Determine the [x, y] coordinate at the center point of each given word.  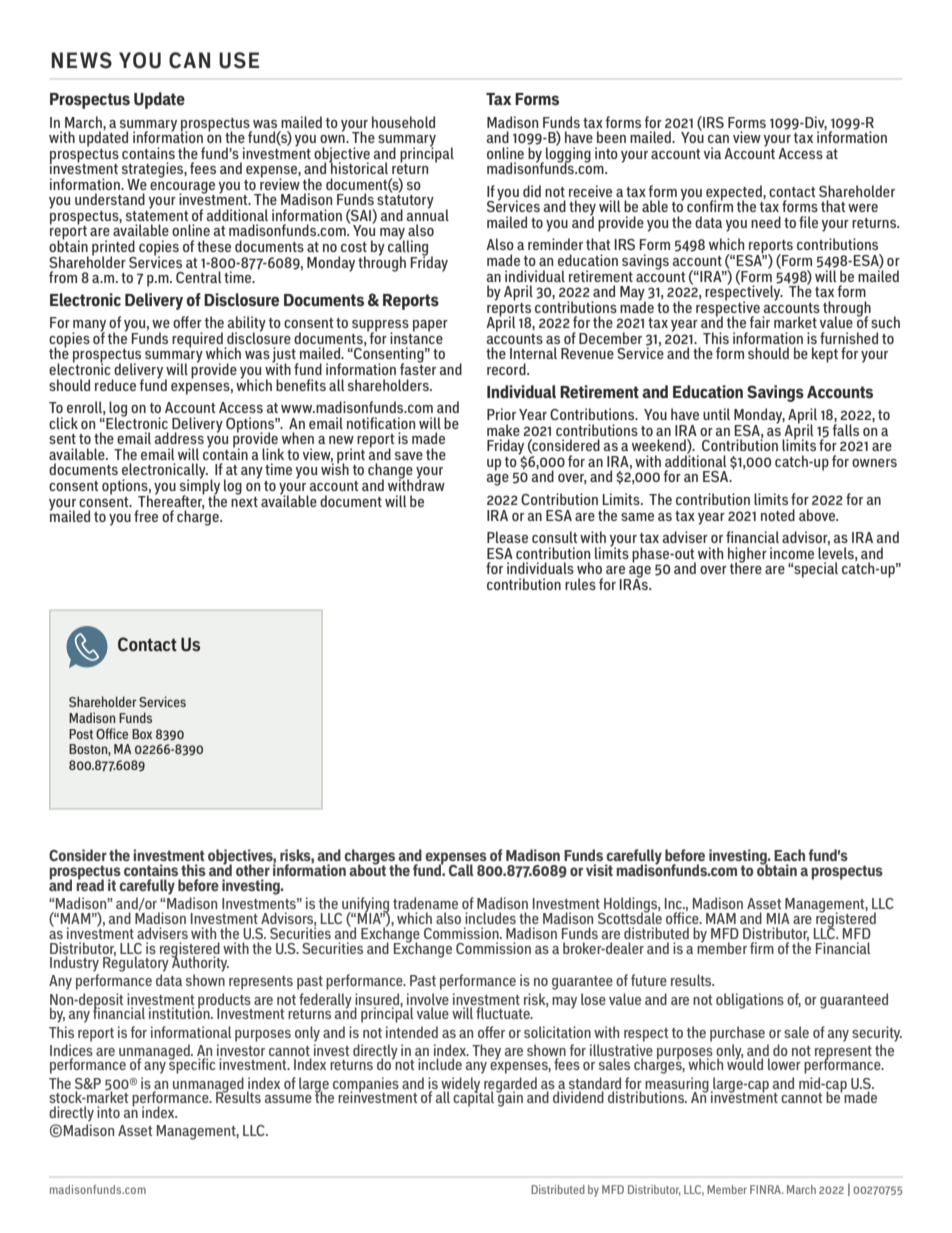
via [712, 153]
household [403, 122]
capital [473, 1098]
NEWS [81, 60]
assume [288, 1099]
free [146, 516]
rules [580, 584]
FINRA [766, 1189]
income [792, 553]
